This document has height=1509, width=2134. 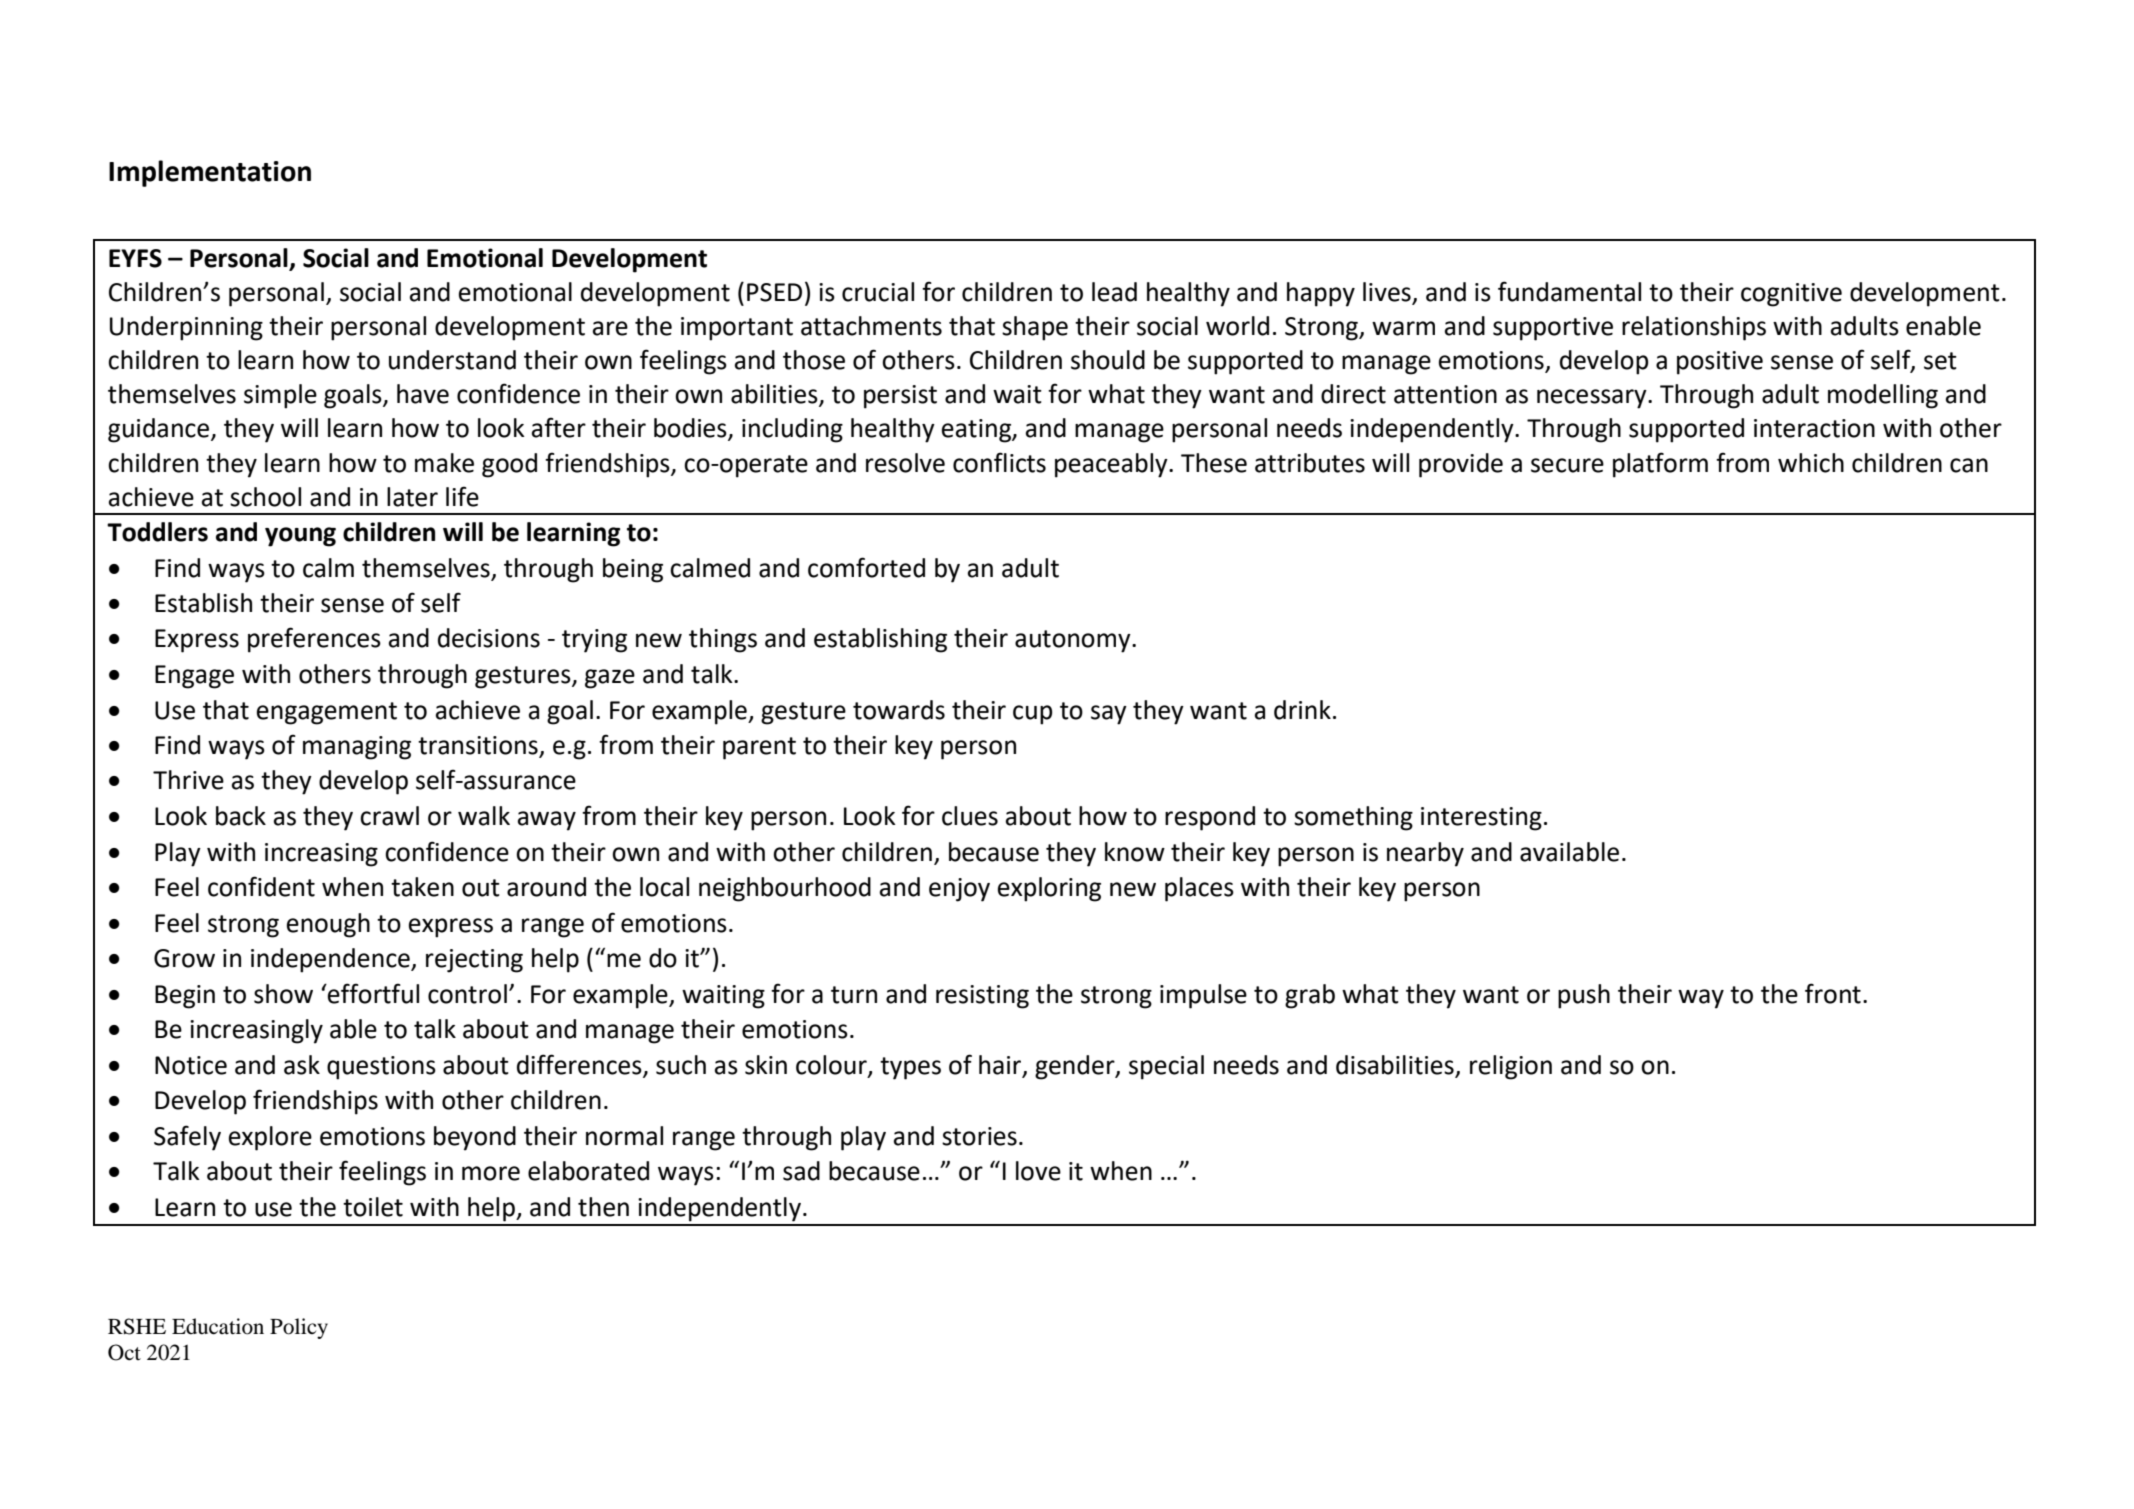 What do you see at coordinates (210, 173) in the document?
I see `Implementation` at bounding box center [210, 173].
